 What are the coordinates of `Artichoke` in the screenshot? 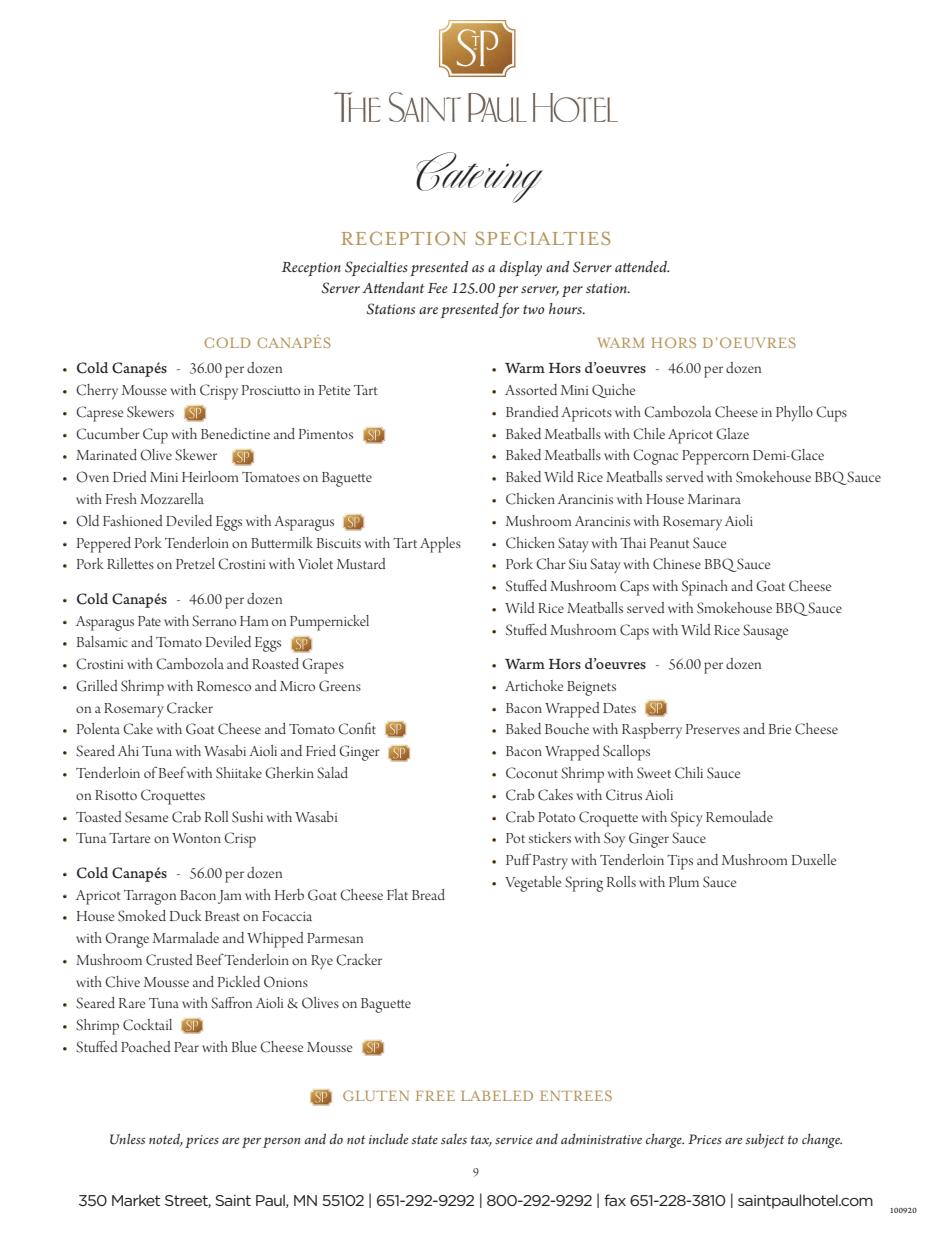 It's located at (534, 685).
